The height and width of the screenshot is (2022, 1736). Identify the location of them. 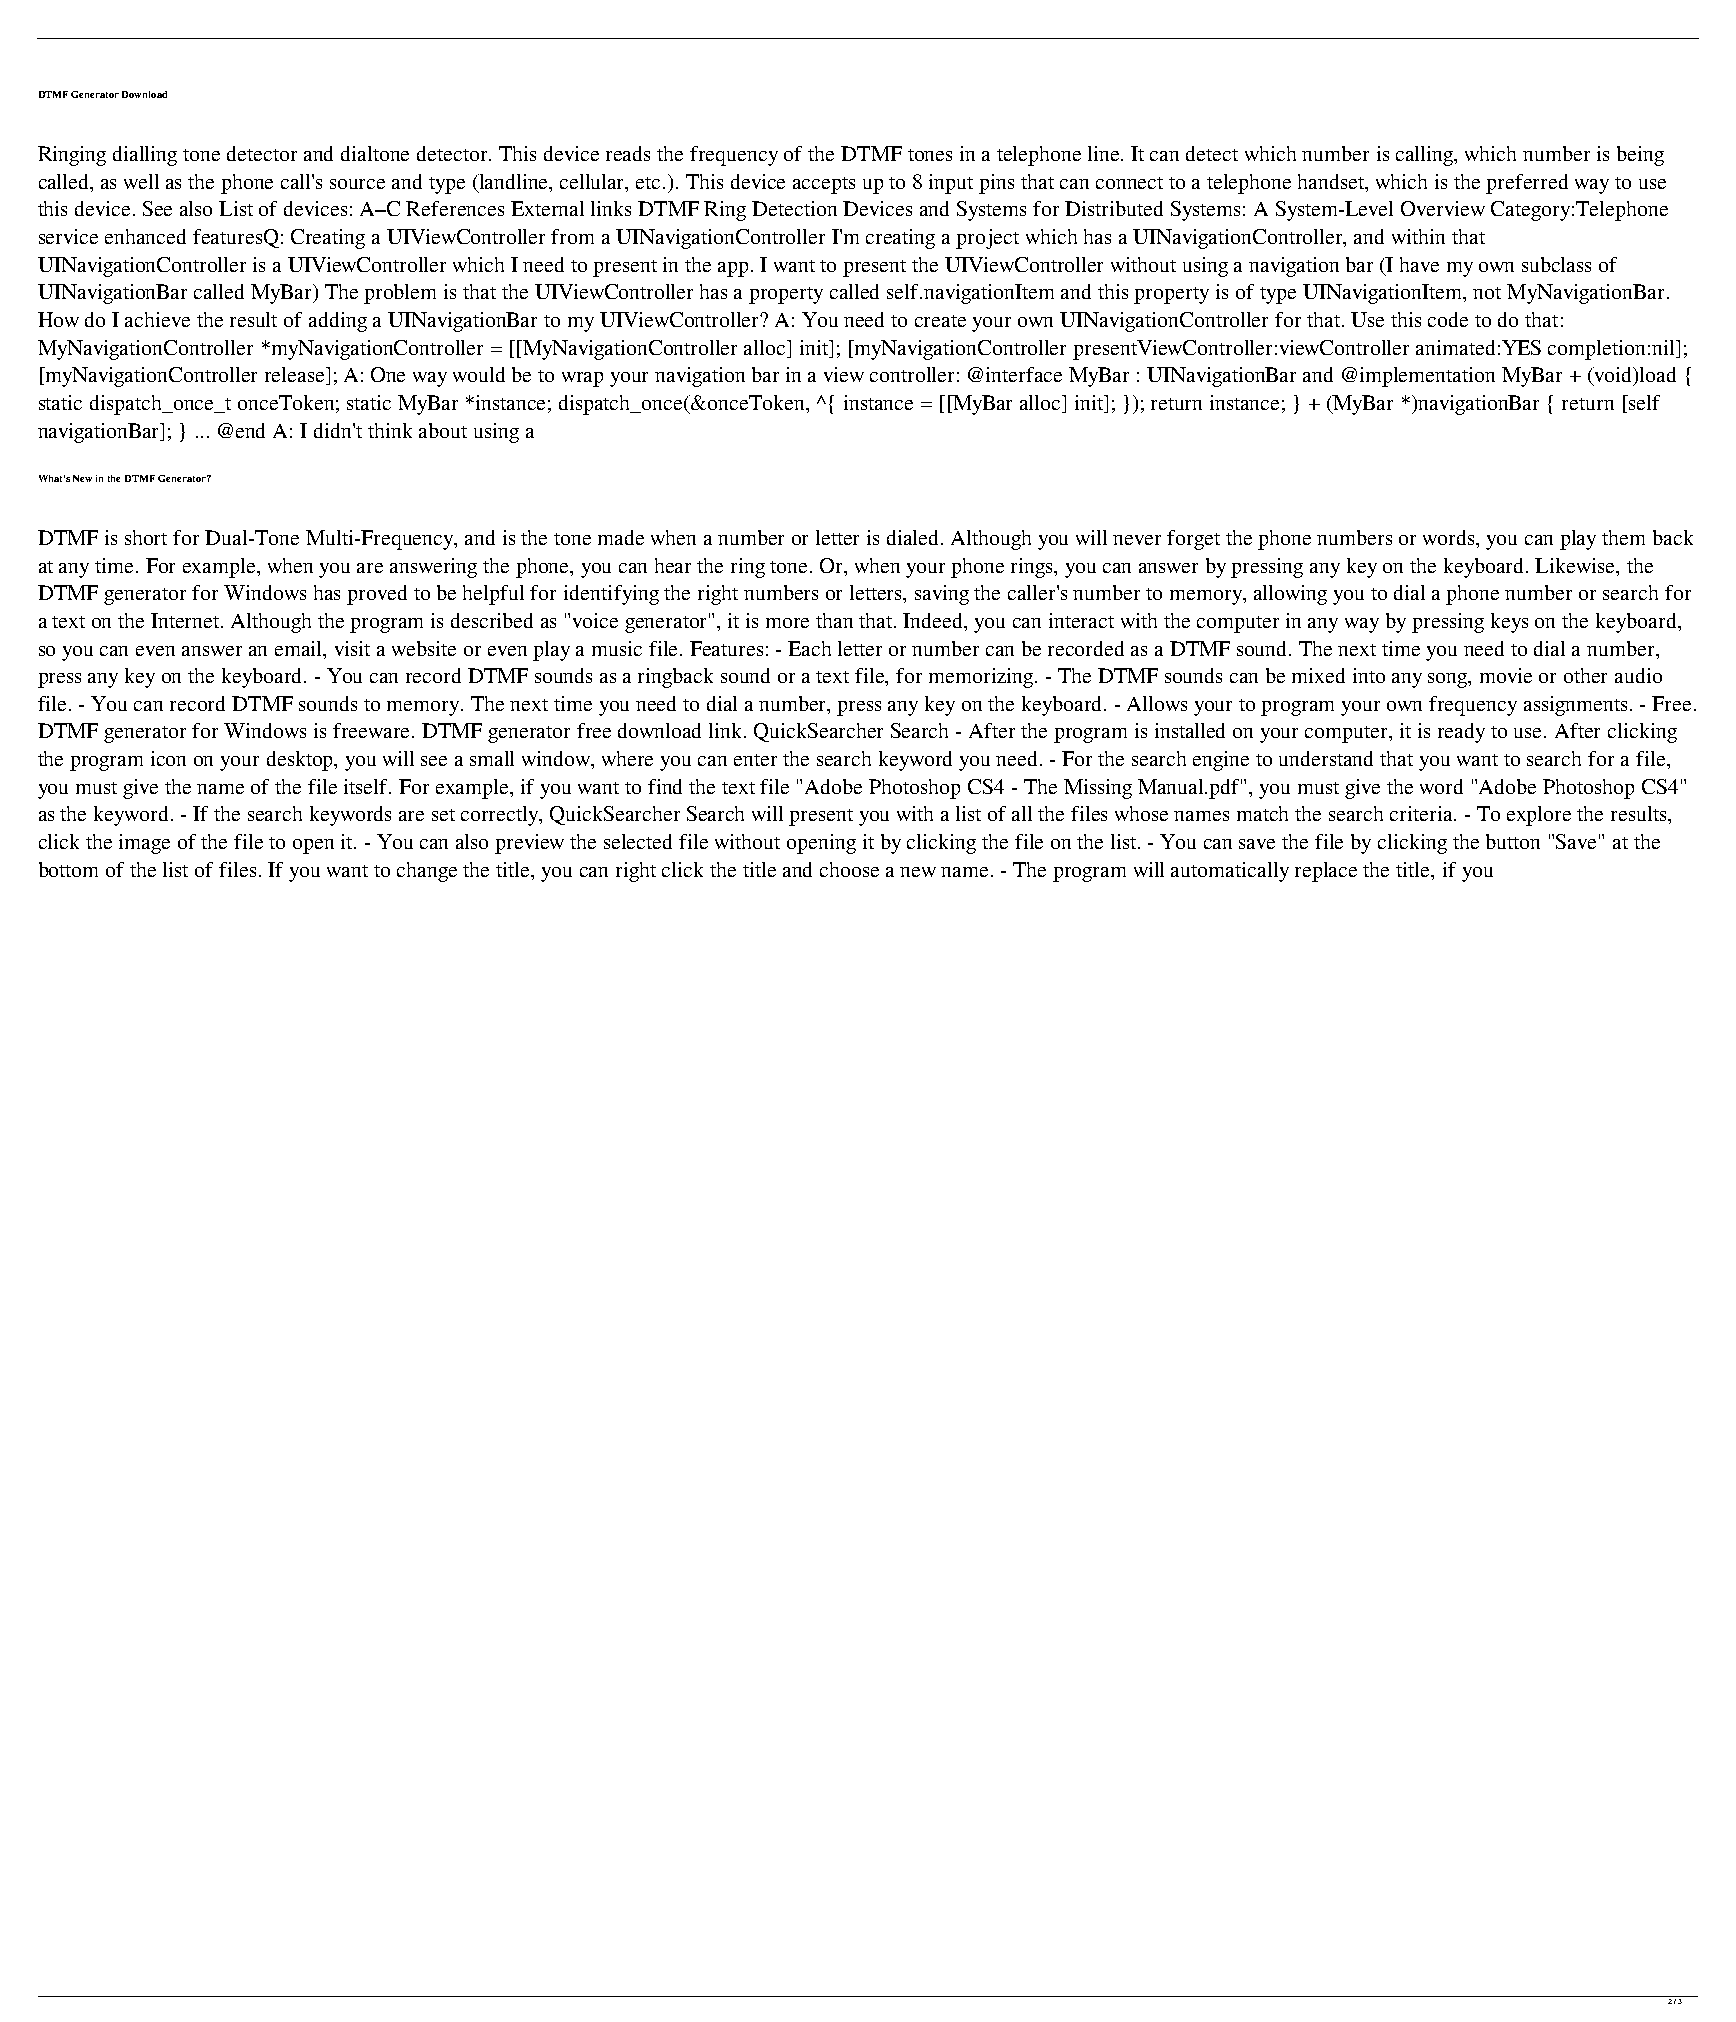
(1623, 537).
